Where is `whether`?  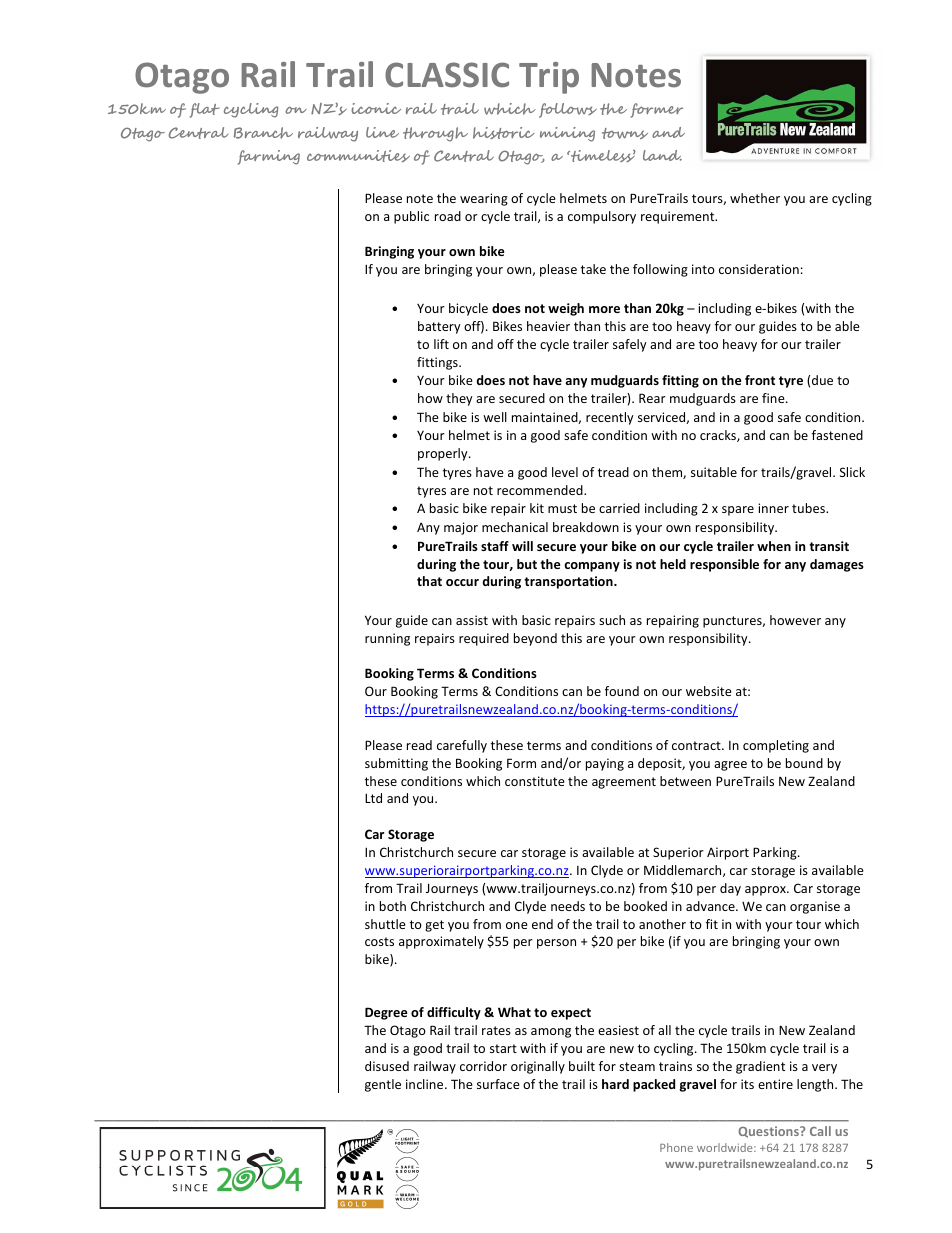 whether is located at coordinates (755, 198).
